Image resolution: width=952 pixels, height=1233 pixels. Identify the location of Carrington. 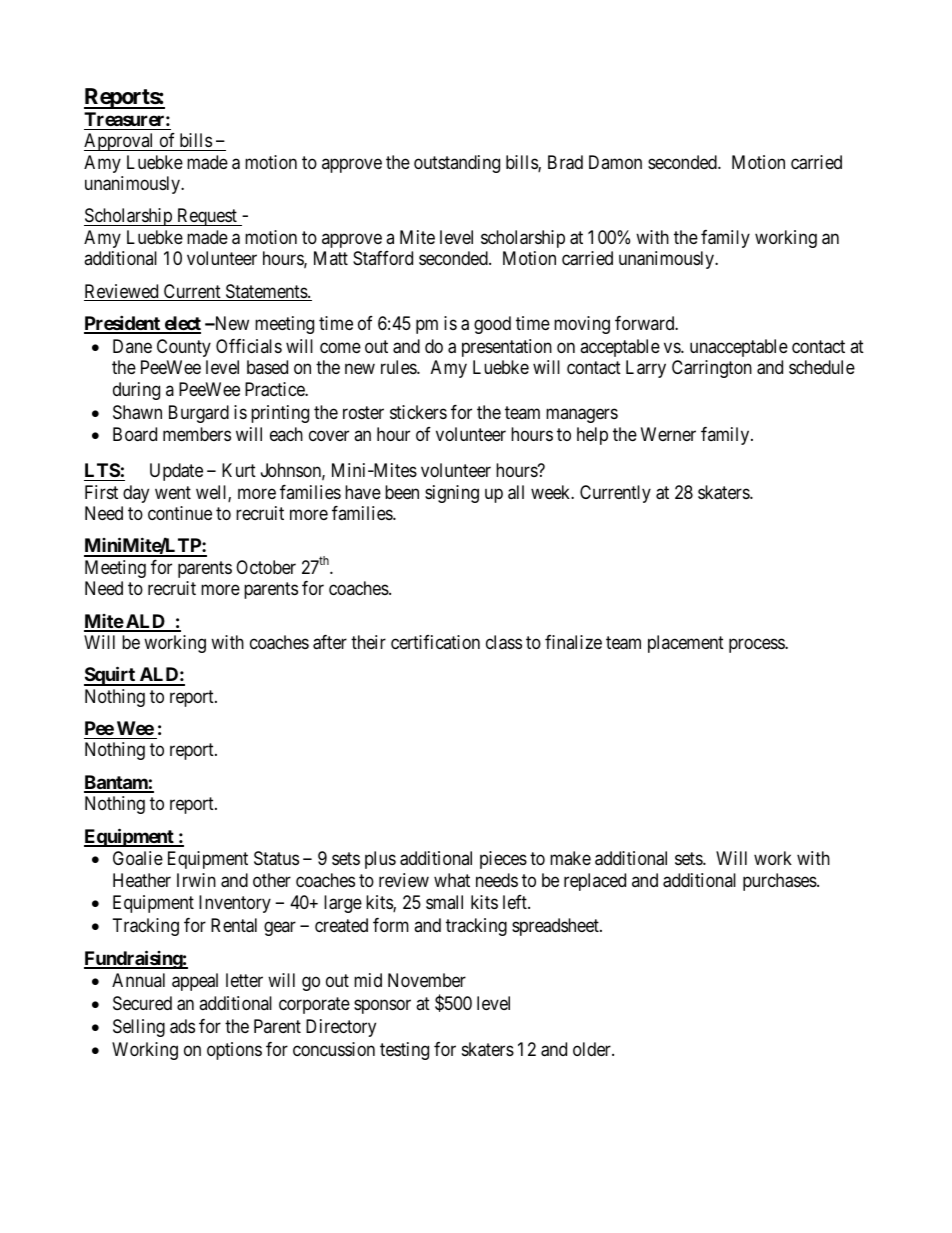
(712, 369).
